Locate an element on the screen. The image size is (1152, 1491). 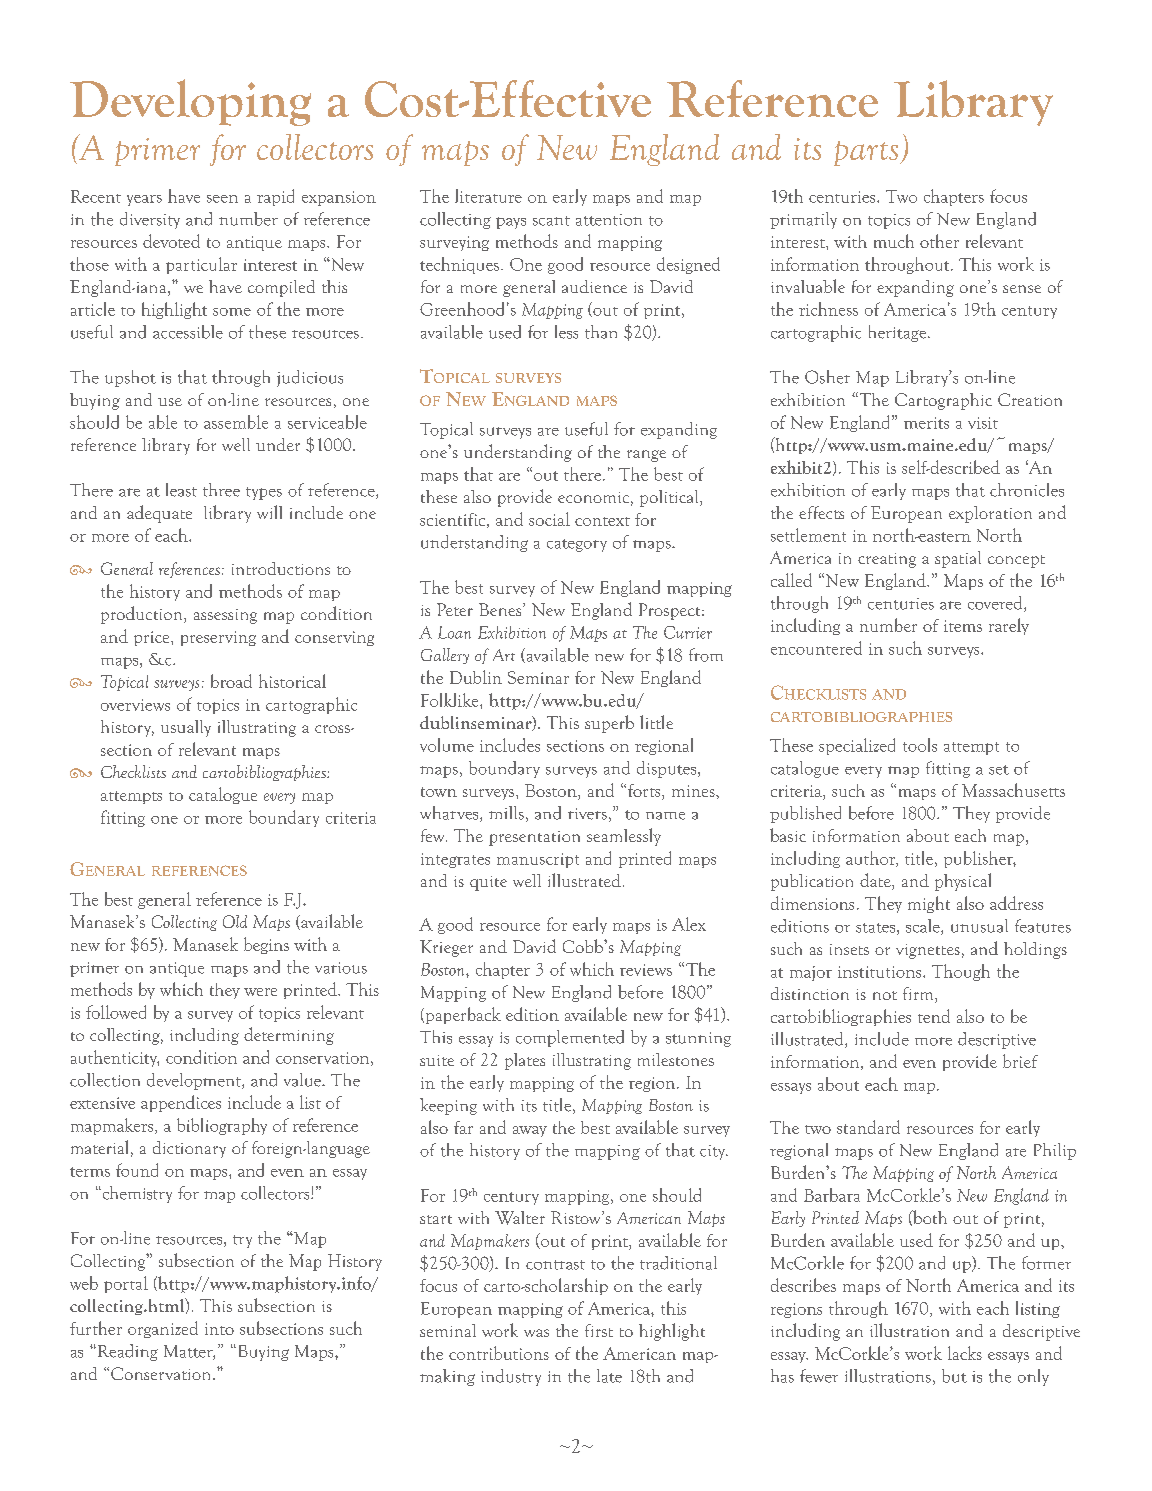
literature is located at coordinates (488, 196).
